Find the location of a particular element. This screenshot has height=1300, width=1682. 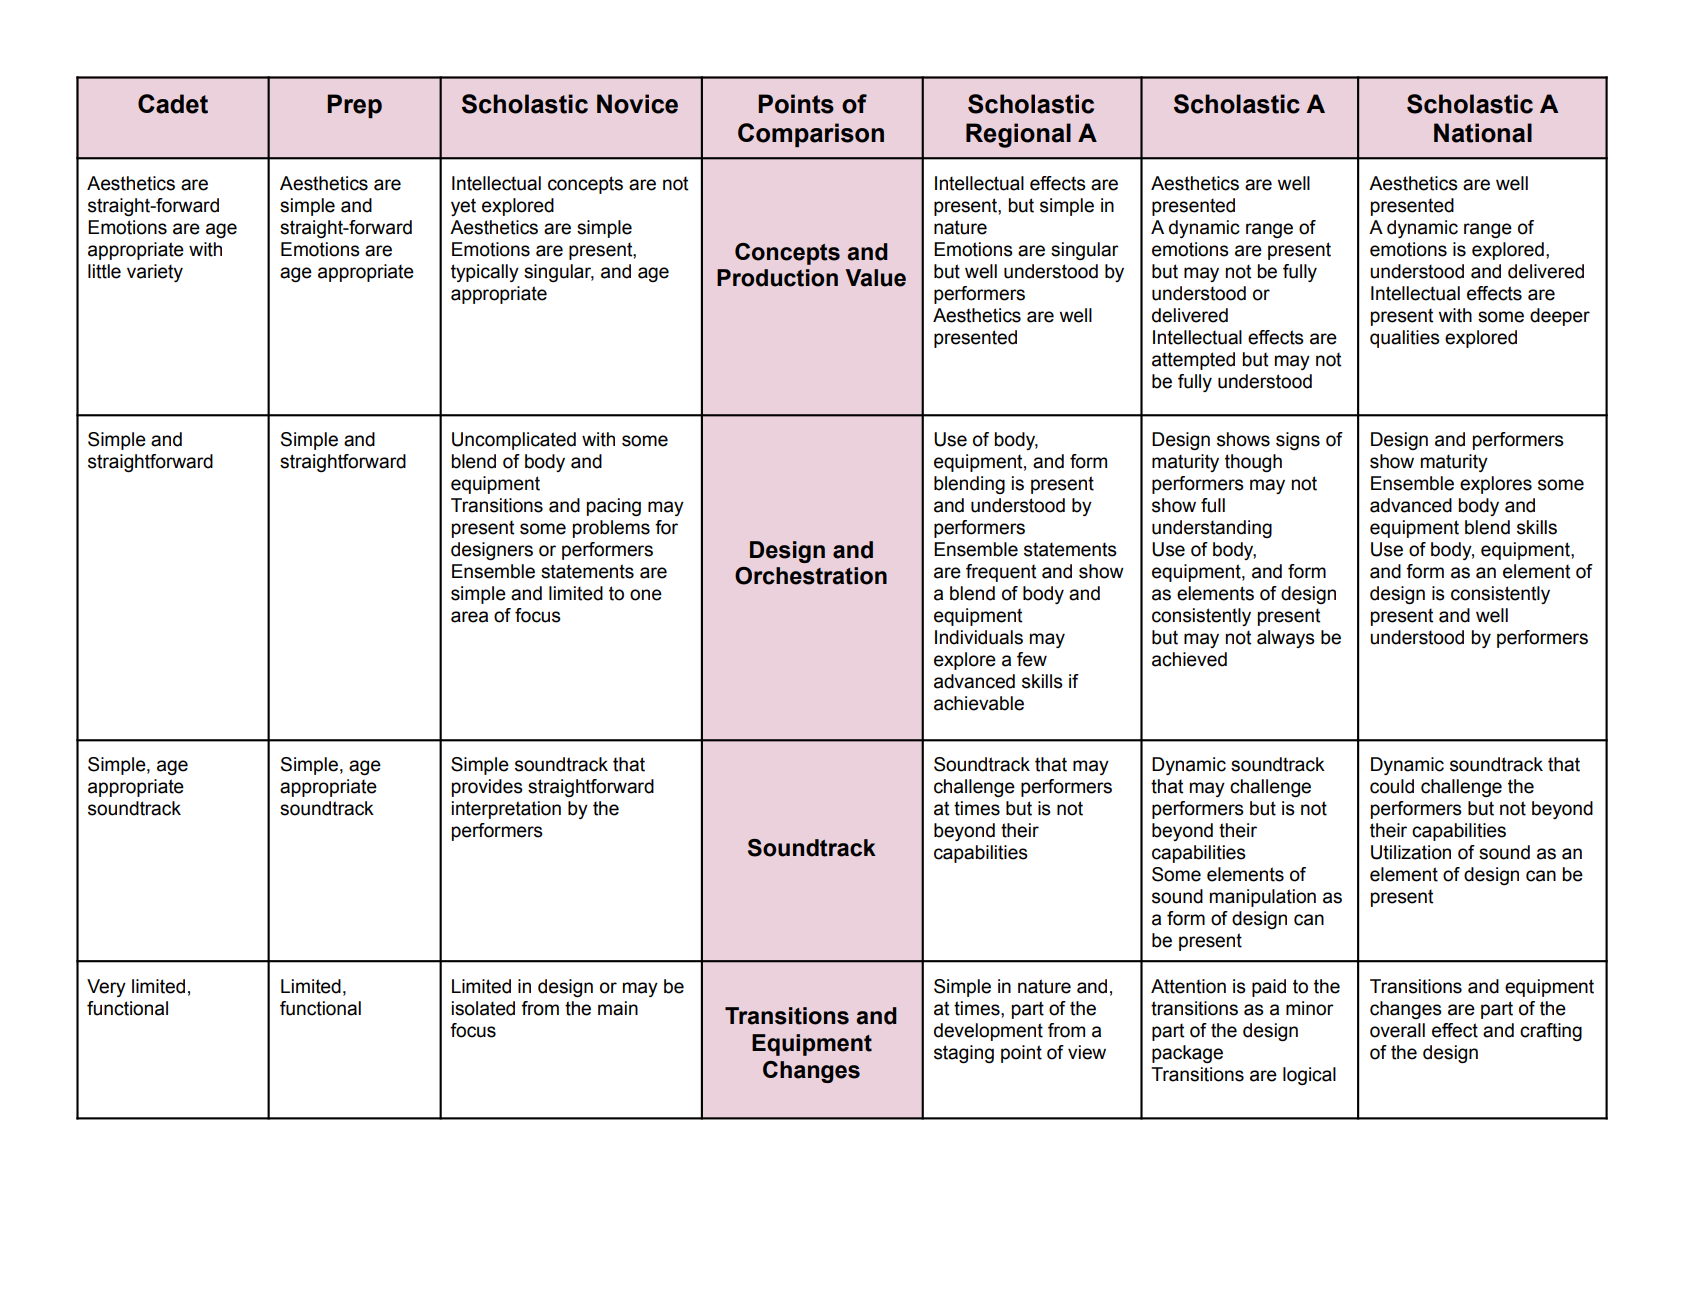

pacing is located at coordinates (614, 507).
